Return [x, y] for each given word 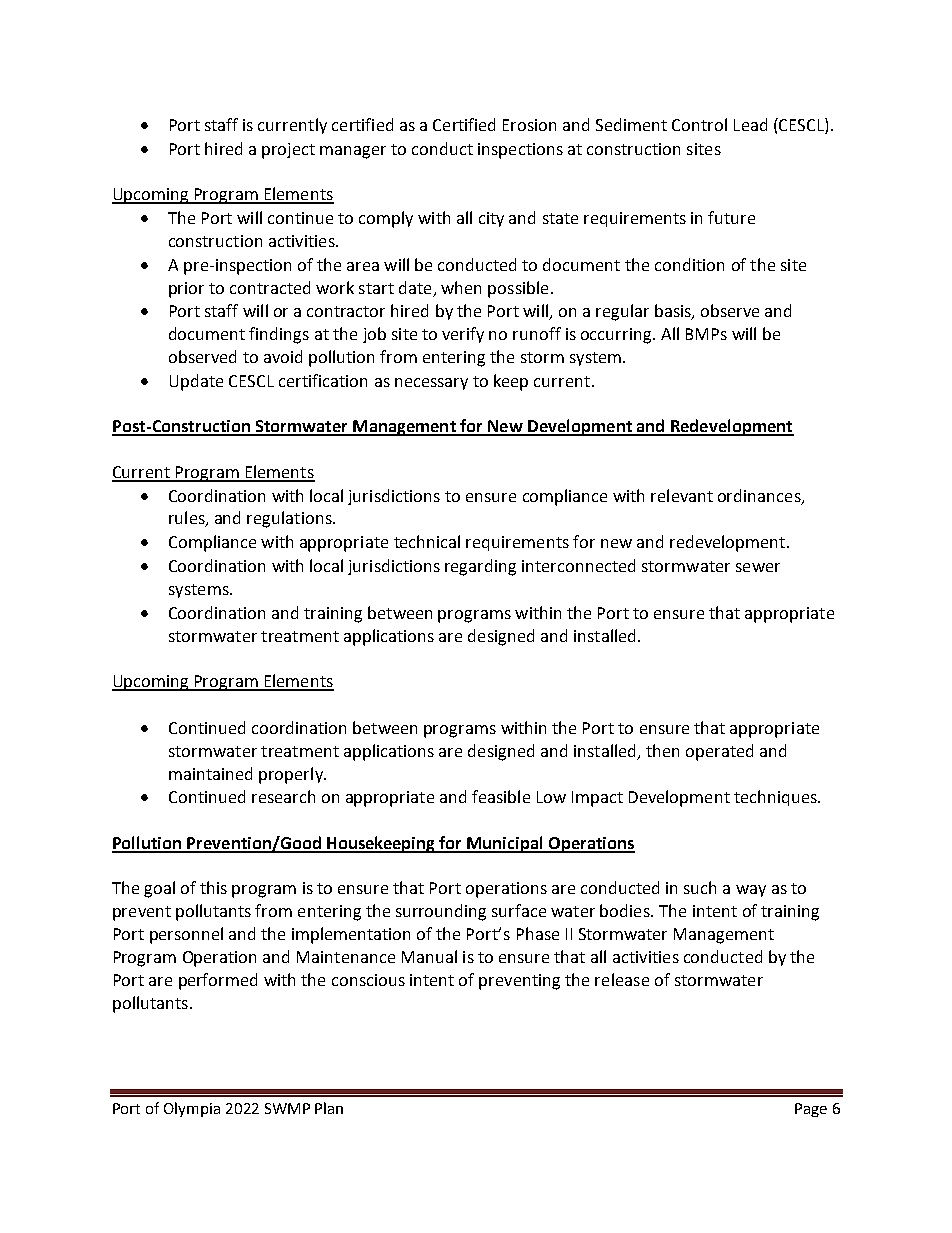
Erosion [529, 125]
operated [719, 752]
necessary [431, 384]
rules [188, 519]
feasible [501, 796]
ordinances [760, 496]
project [288, 151]
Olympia [192, 1109]
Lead [750, 124]
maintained [210, 773]
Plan [329, 1108]
